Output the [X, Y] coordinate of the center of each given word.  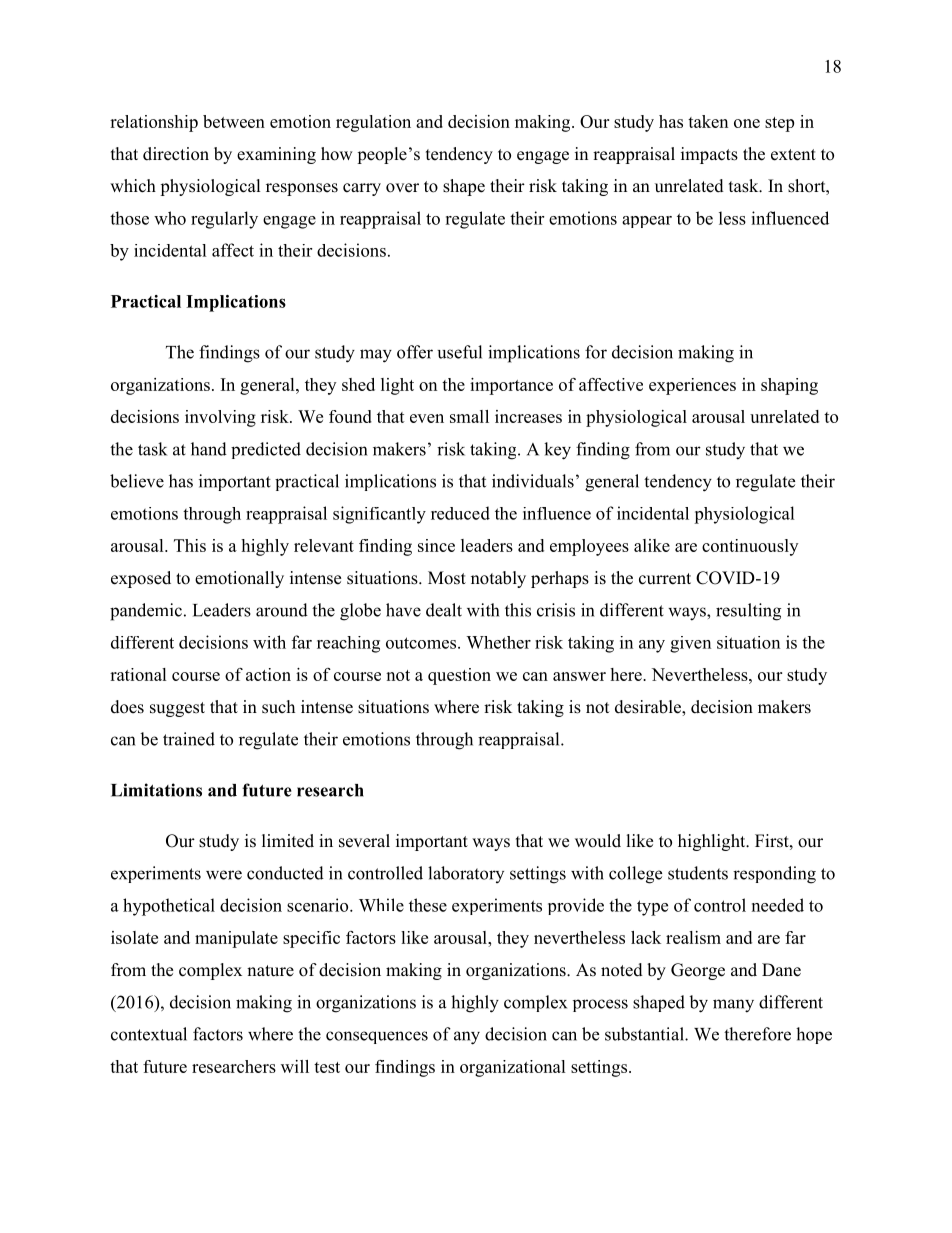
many [733, 1006]
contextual [149, 1034]
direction [176, 154]
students [698, 873]
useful [460, 352]
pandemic [147, 612]
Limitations [156, 790]
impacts [709, 155]
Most [447, 578]
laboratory [466, 874]
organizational [513, 1068]
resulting [748, 612]
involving [220, 418]
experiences [692, 386]
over [402, 188]
